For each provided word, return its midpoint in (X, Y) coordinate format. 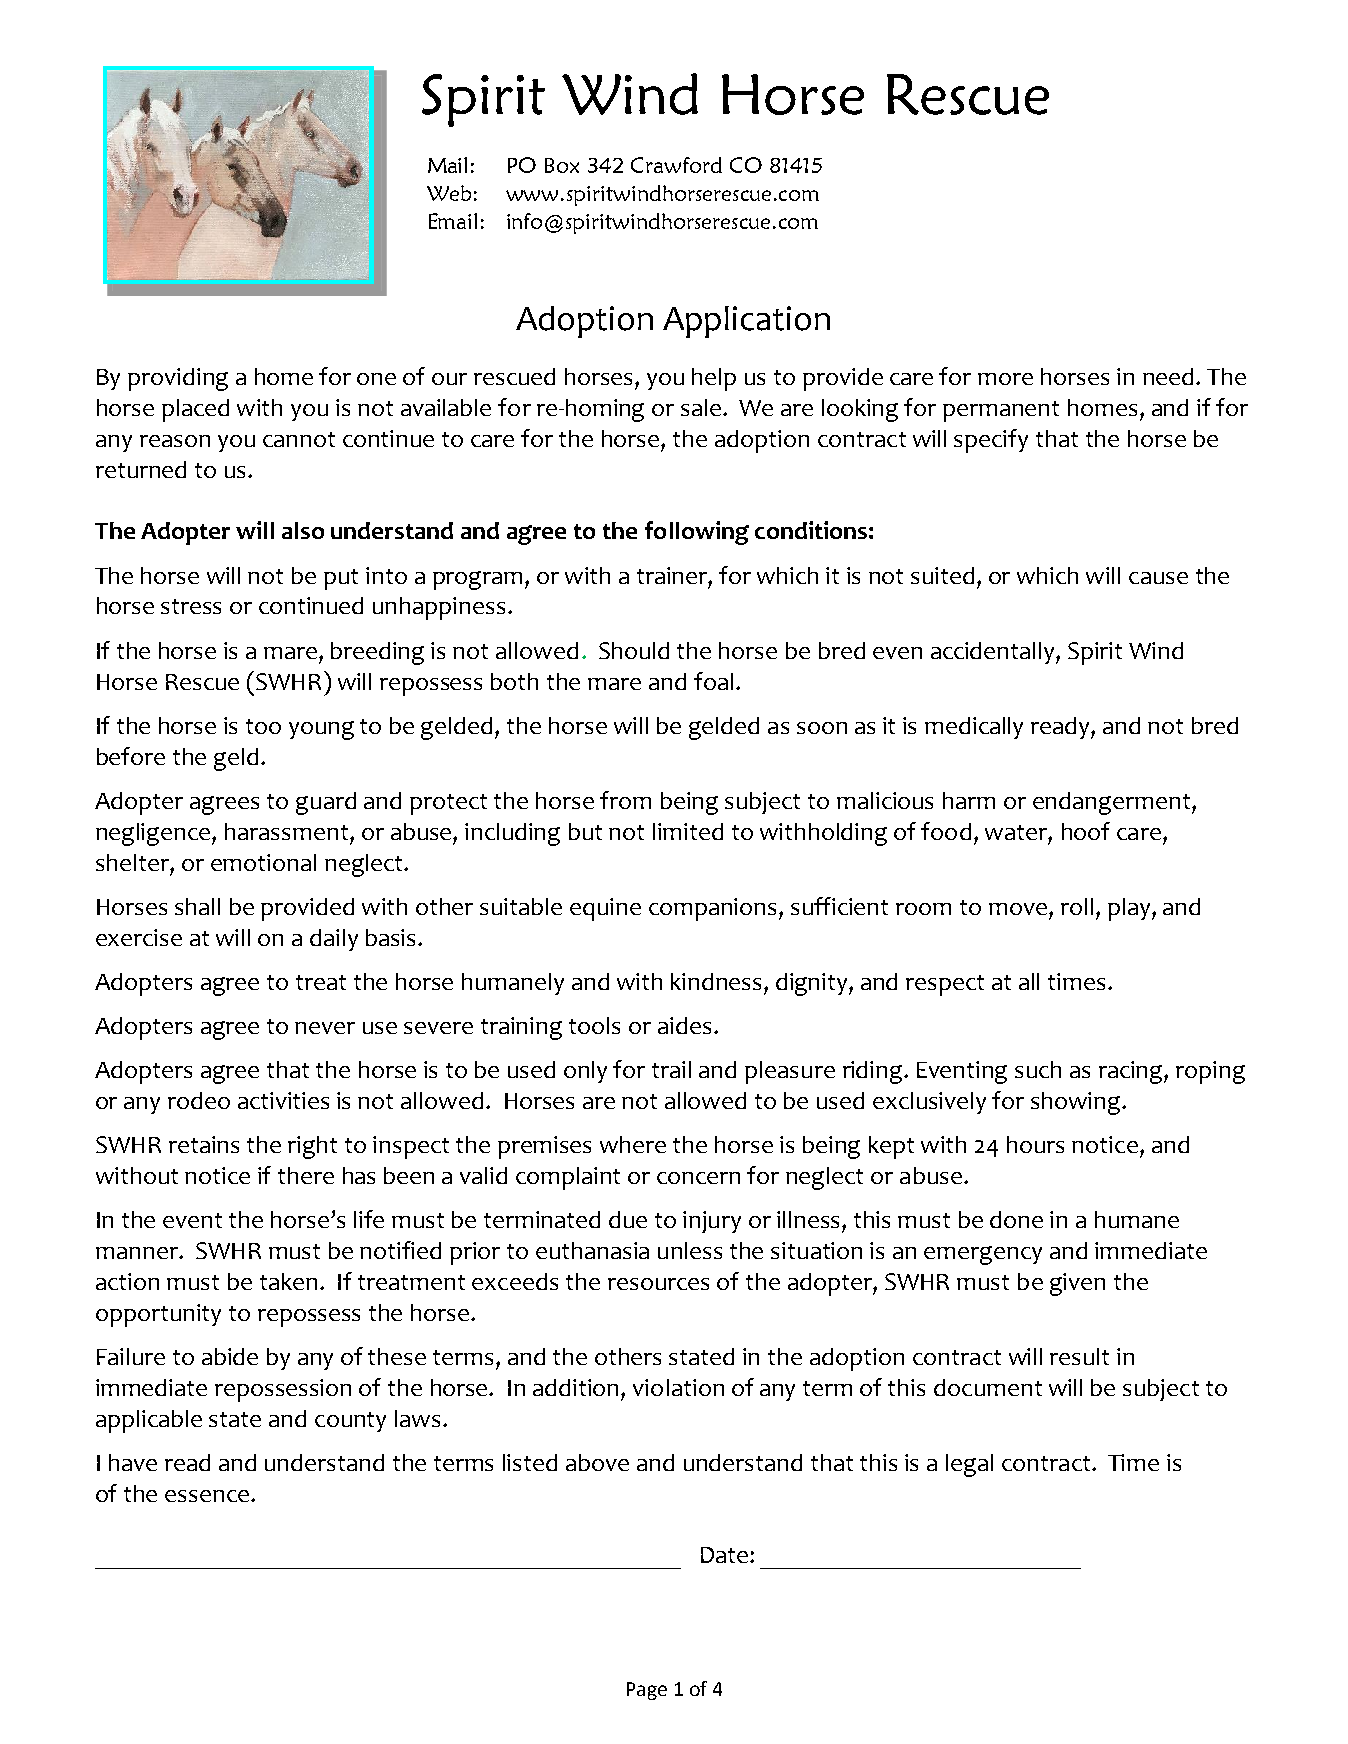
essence (207, 1496)
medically (974, 728)
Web (449, 193)
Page (647, 1691)
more (1005, 379)
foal (713, 681)
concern (698, 1178)
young (321, 730)
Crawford (676, 165)
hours (1035, 1144)
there (306, 1175)
